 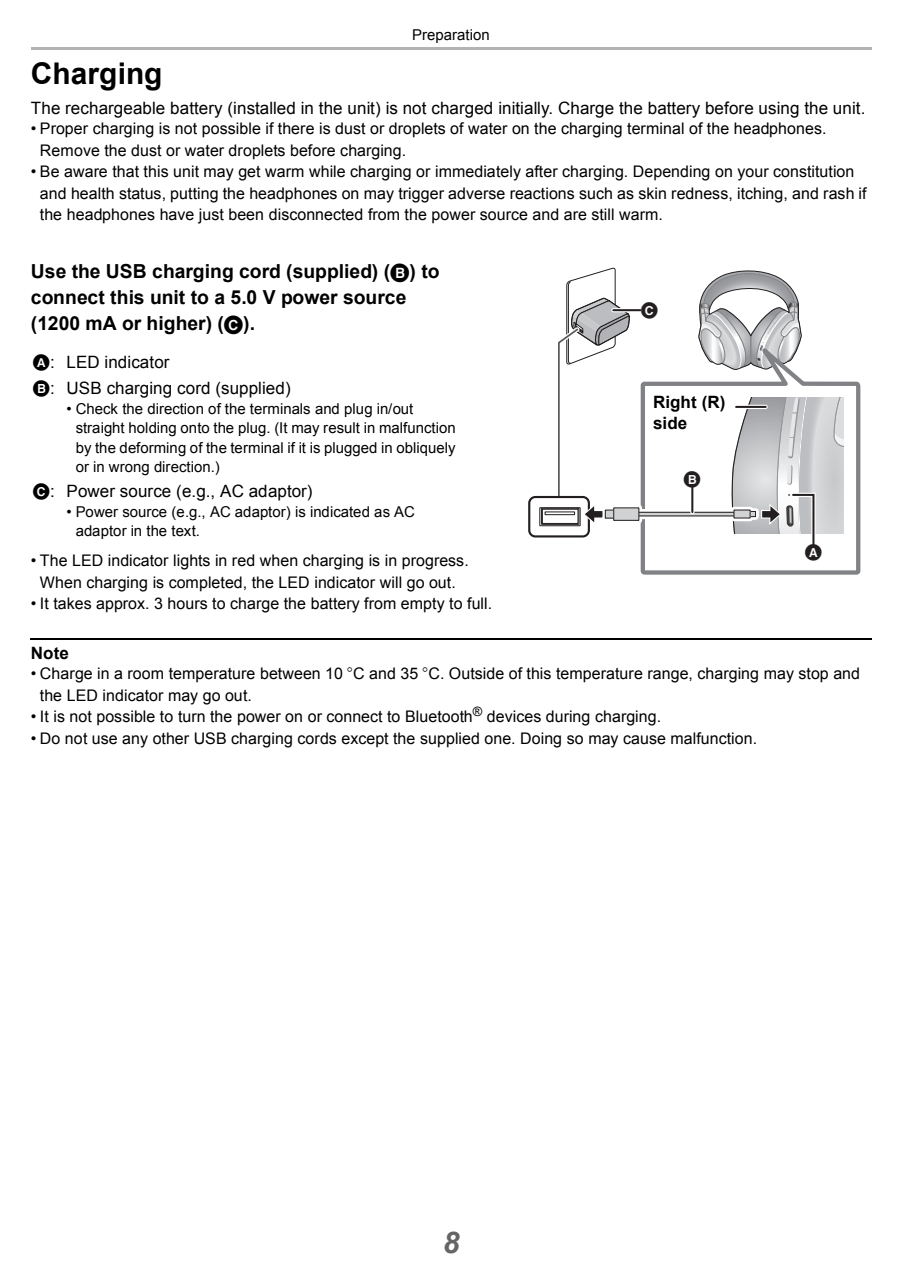 I want to click on trigger, so click(x=421, y=195).
